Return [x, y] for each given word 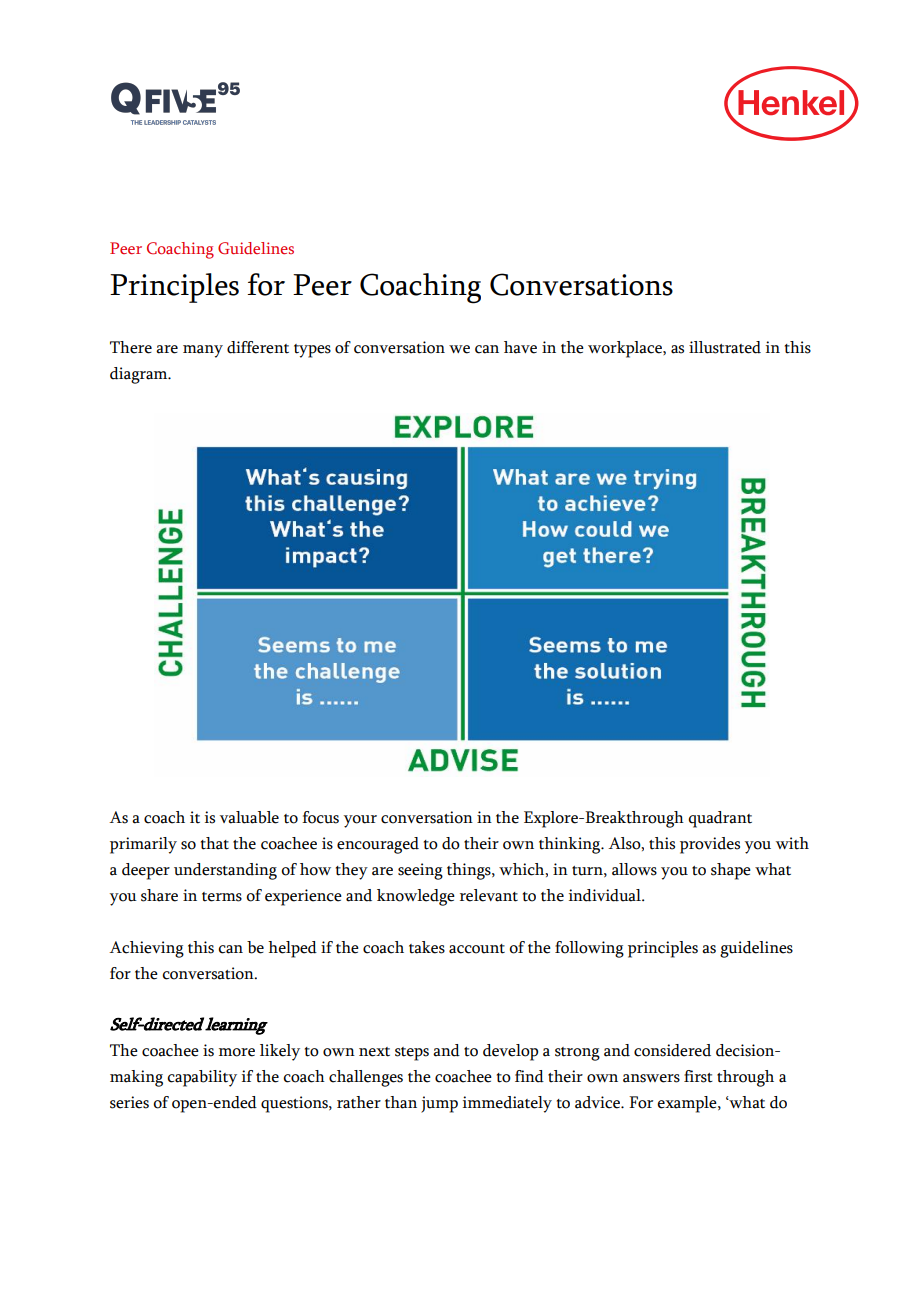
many [203, 351]
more [237, 1052]
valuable [249, 817]
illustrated [725, 347]
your [360, 821]
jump [439, 1104]
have [520, 347]
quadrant [720, 819]
